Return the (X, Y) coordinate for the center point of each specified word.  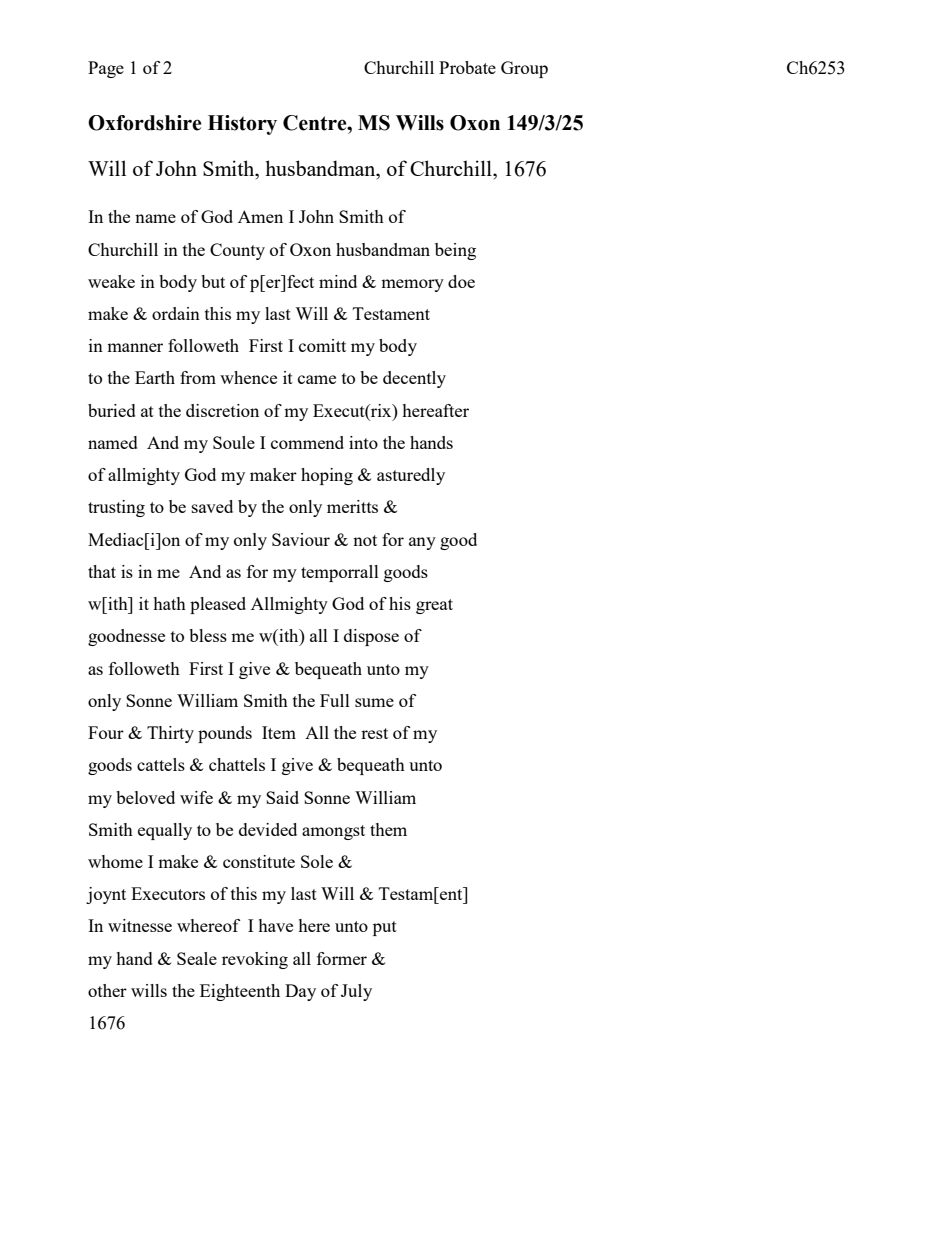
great (434, 606)
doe (461, 281)
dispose (371, 637)
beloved (145, 797)
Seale (197, 958)
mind (338, 281)
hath (169, 603)
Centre (316, 123)
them (388, 829)
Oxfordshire (145, 123)
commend (307, 442)
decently (414, 379)
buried (112, 410)
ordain (176, 313)
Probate (467, 67)
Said (282, 797)
